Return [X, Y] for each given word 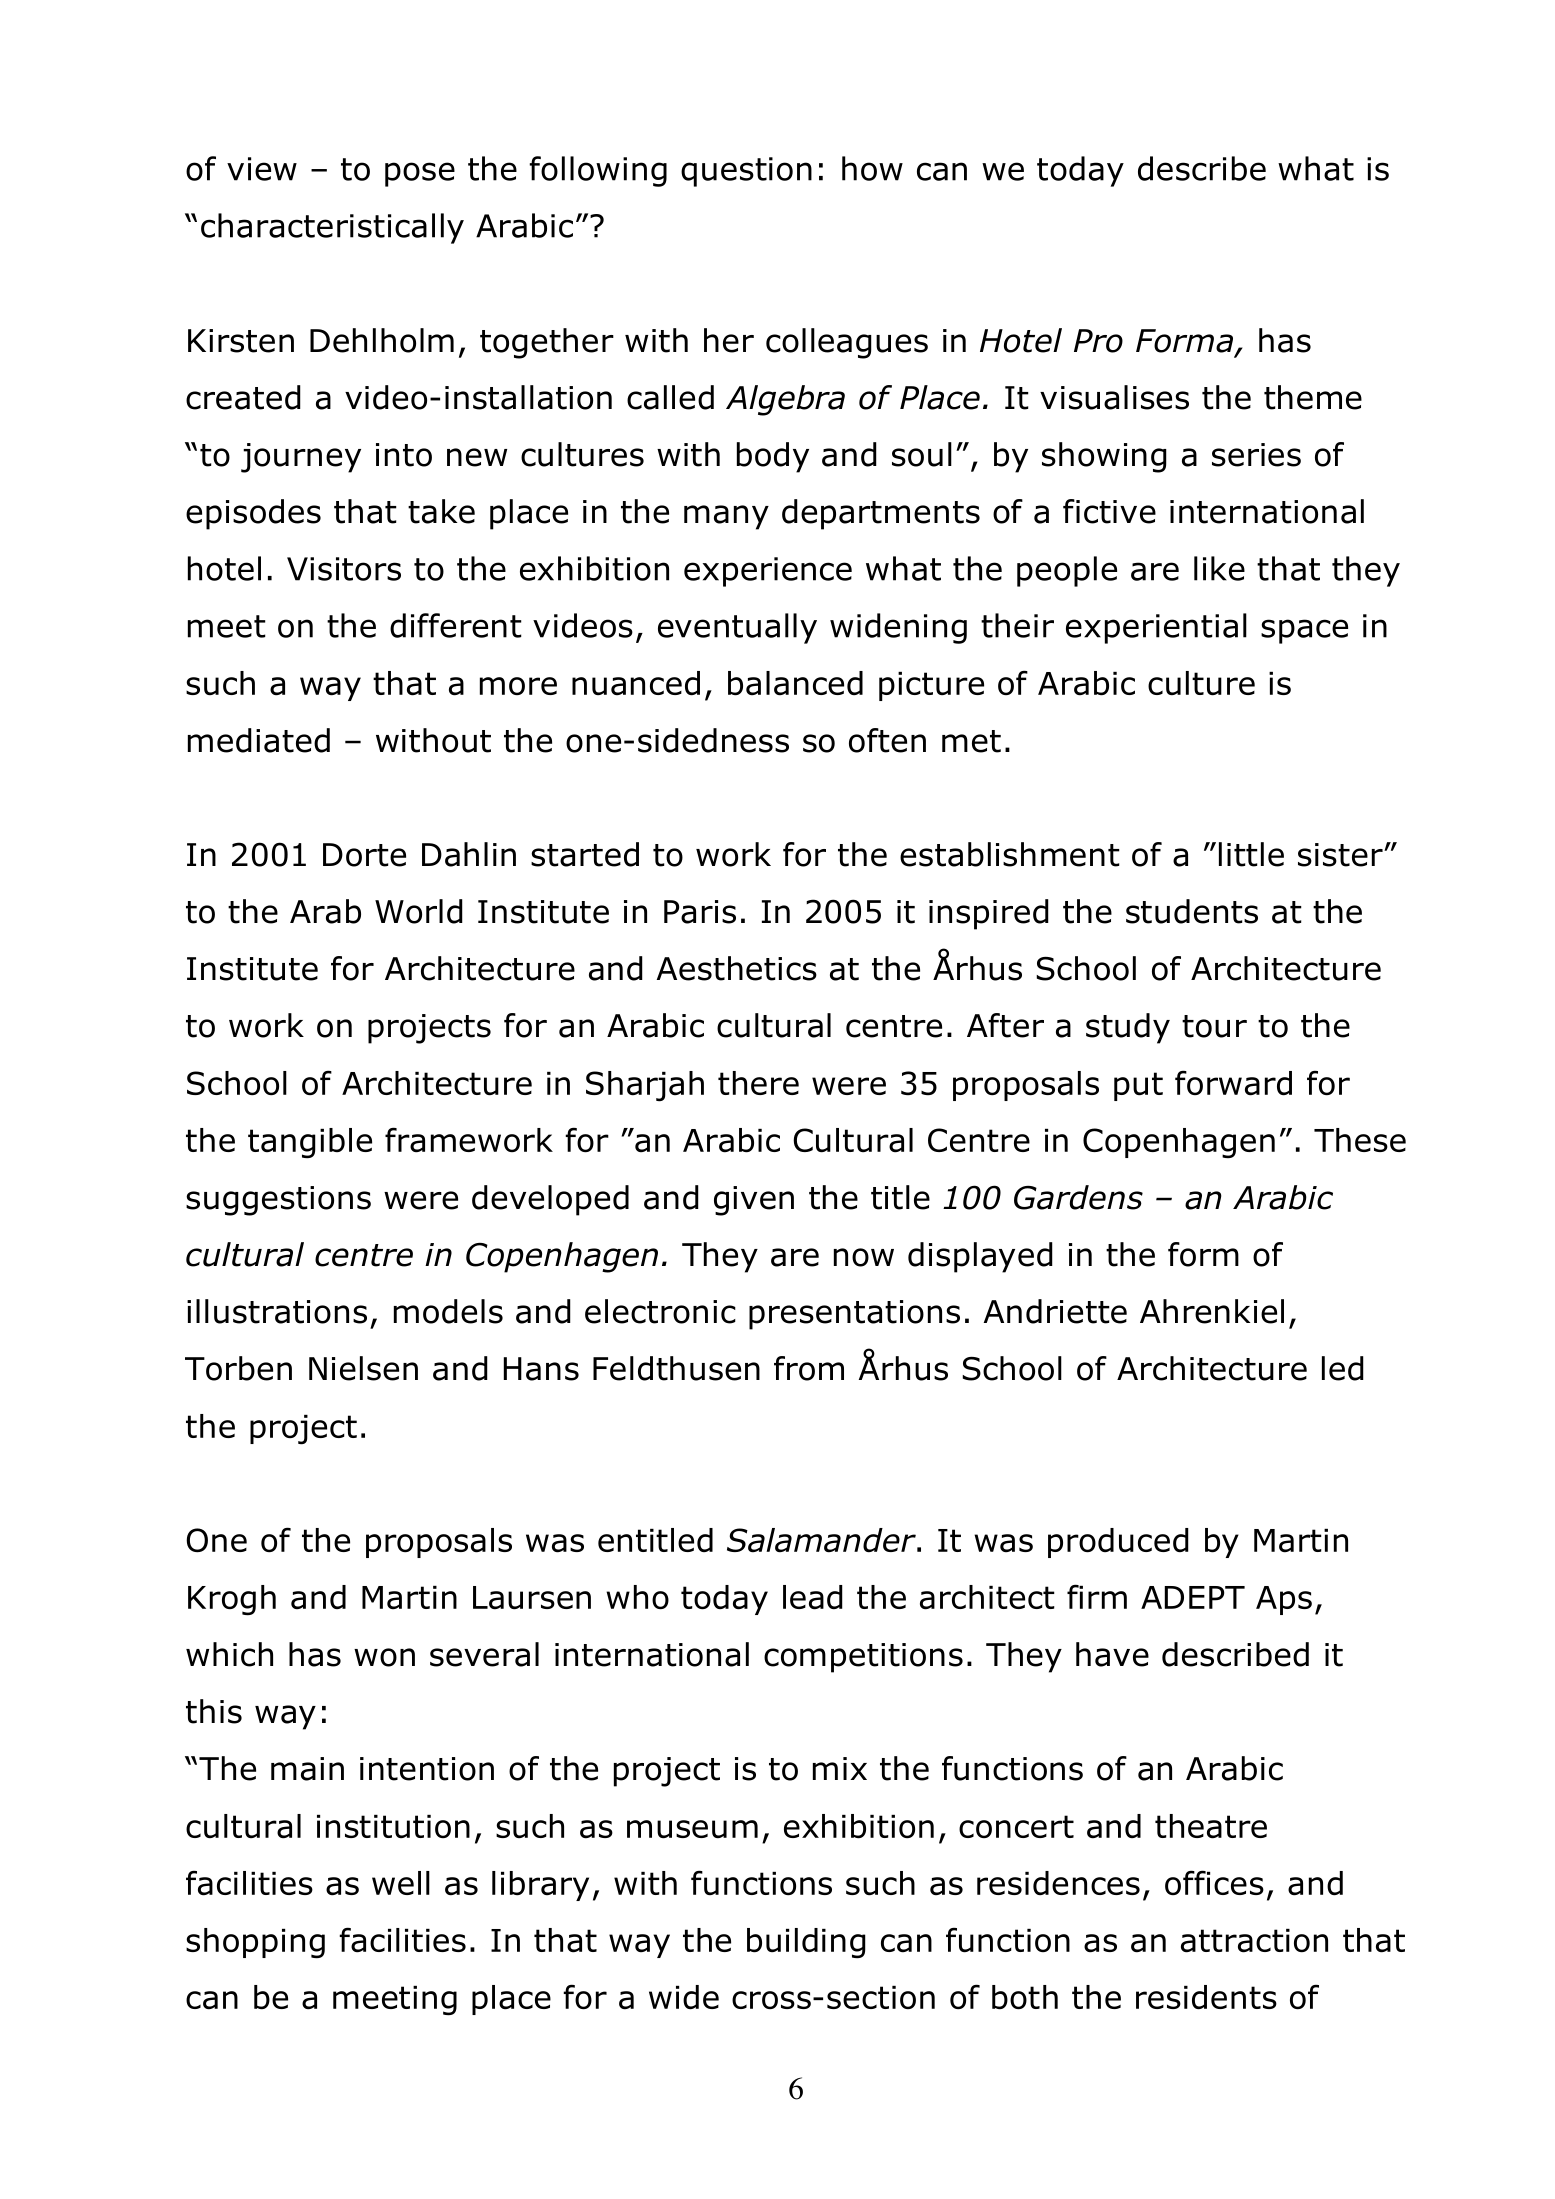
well [401, 1883]
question [746, 172]
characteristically [332, 228]
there [758, 1083]
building [806, 1943]
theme [1313, 397]
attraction [1254, 1941]
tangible [310, 1143]
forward [1233, 1083]
